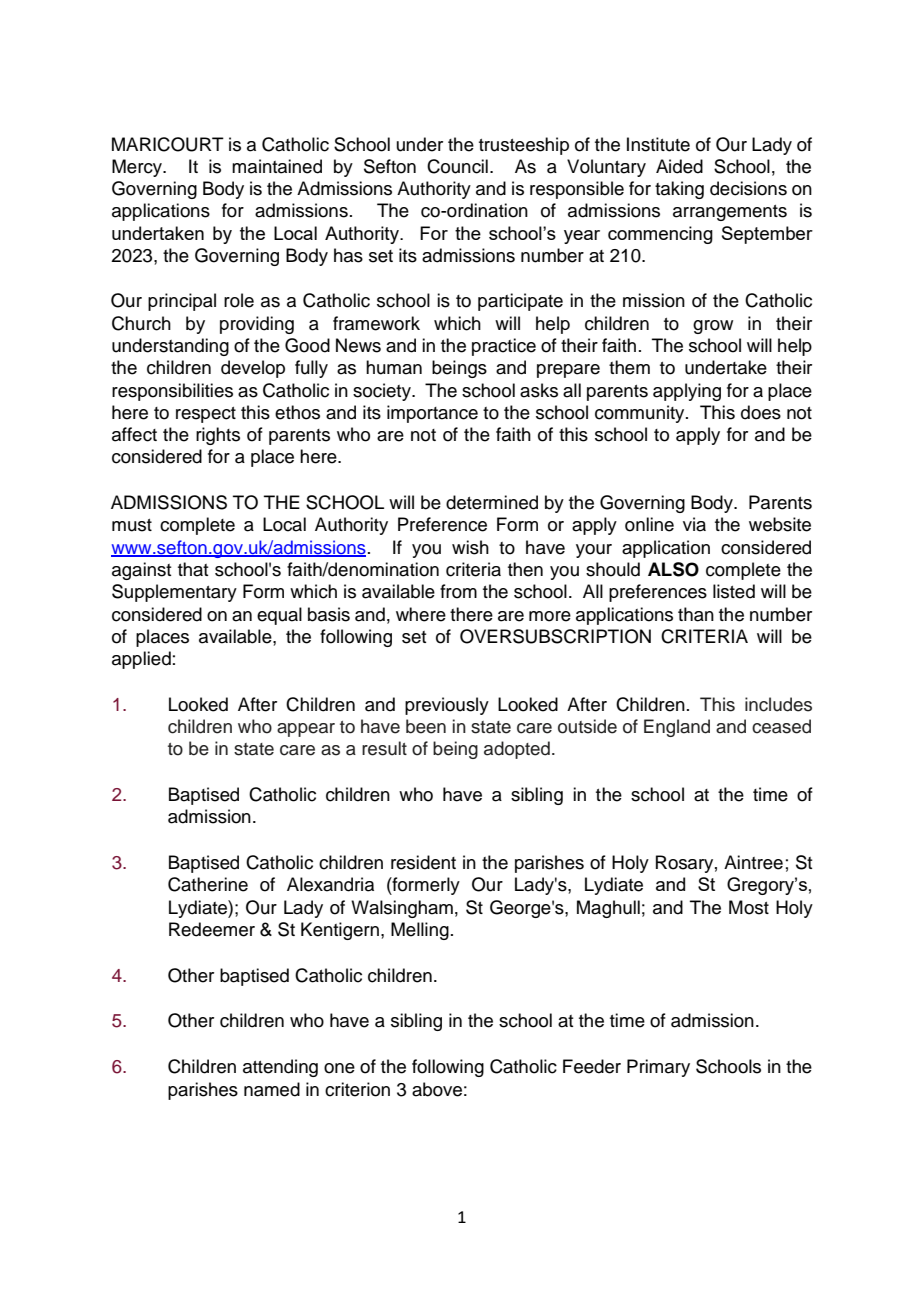  What do you see at coordinates (277, 166) in the document?
I see `maintained` at bounding box center [277, 166].
